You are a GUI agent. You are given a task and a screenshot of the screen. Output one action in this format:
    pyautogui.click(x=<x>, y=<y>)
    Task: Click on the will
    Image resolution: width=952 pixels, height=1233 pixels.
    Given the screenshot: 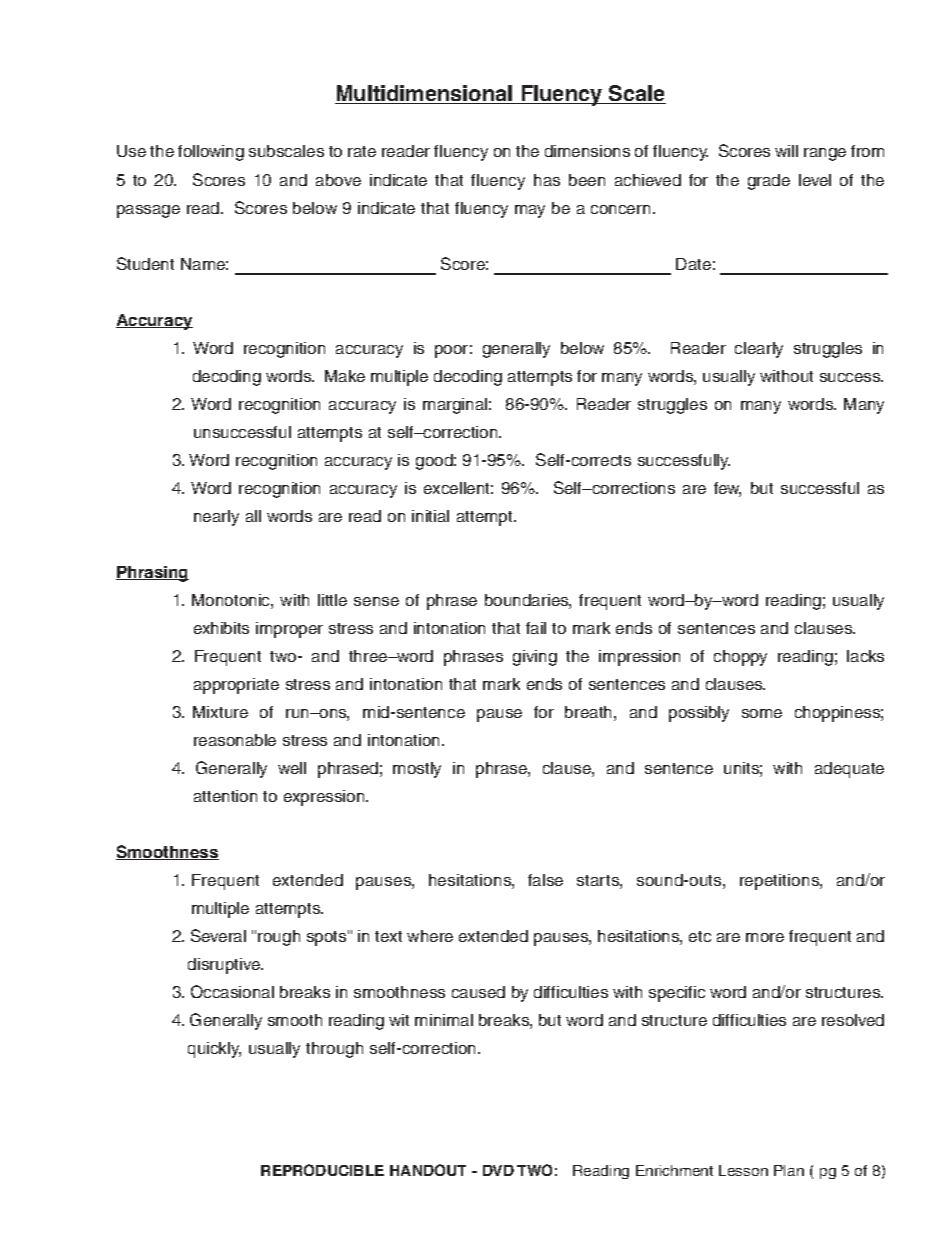 What is the action you would take?
    pyautogui.click(x=786, y=151)
